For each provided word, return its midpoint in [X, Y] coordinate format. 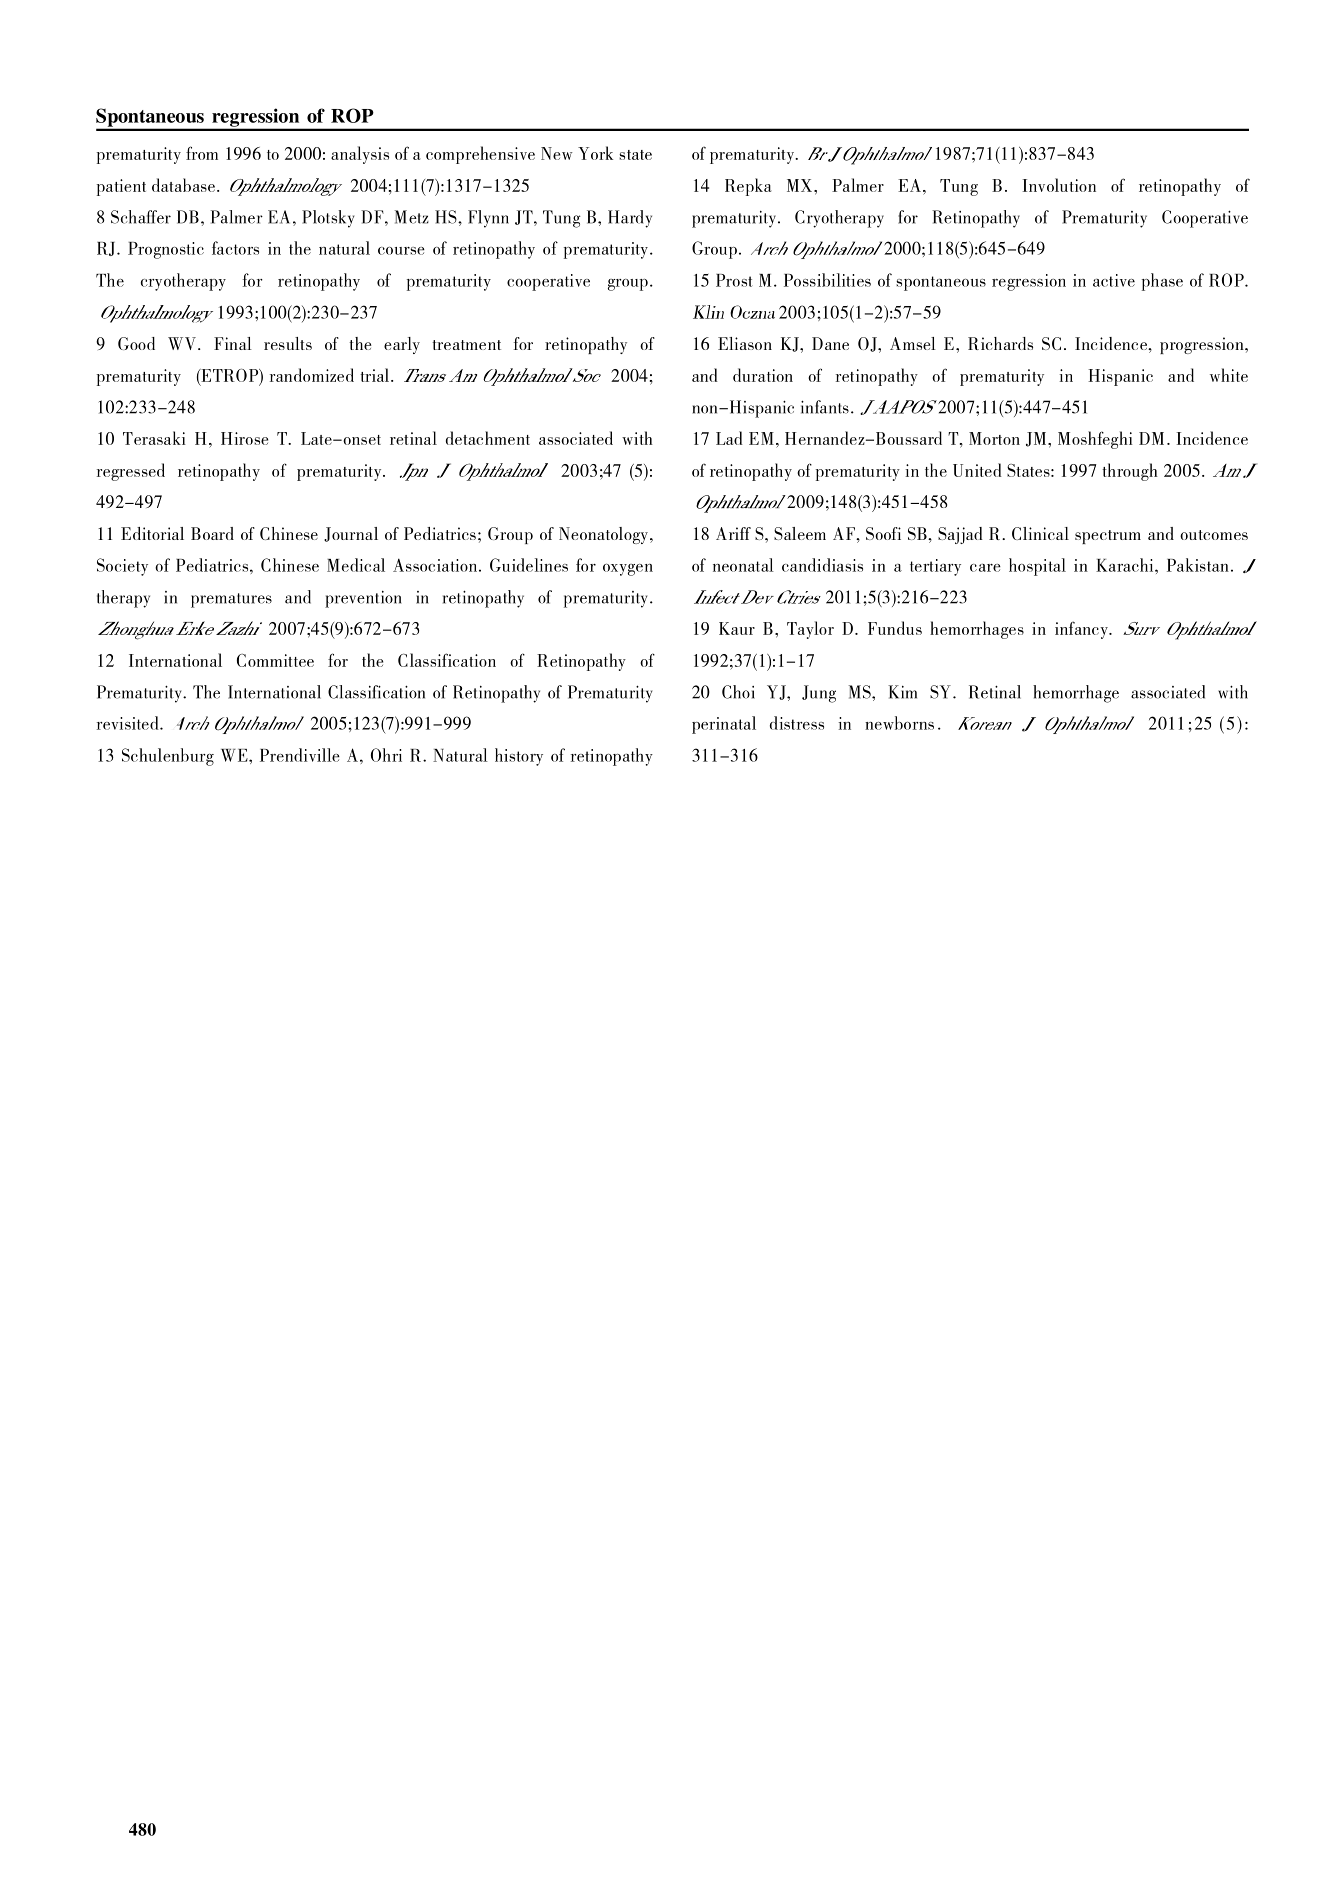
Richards [1000, 343]
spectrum [1108, 537]
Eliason [745, 343]
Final [233, 343]
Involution [1059, 185]
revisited [129, 723]
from [202, 153]
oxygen [628, 570]
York [595, 153]
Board [212, 533]
